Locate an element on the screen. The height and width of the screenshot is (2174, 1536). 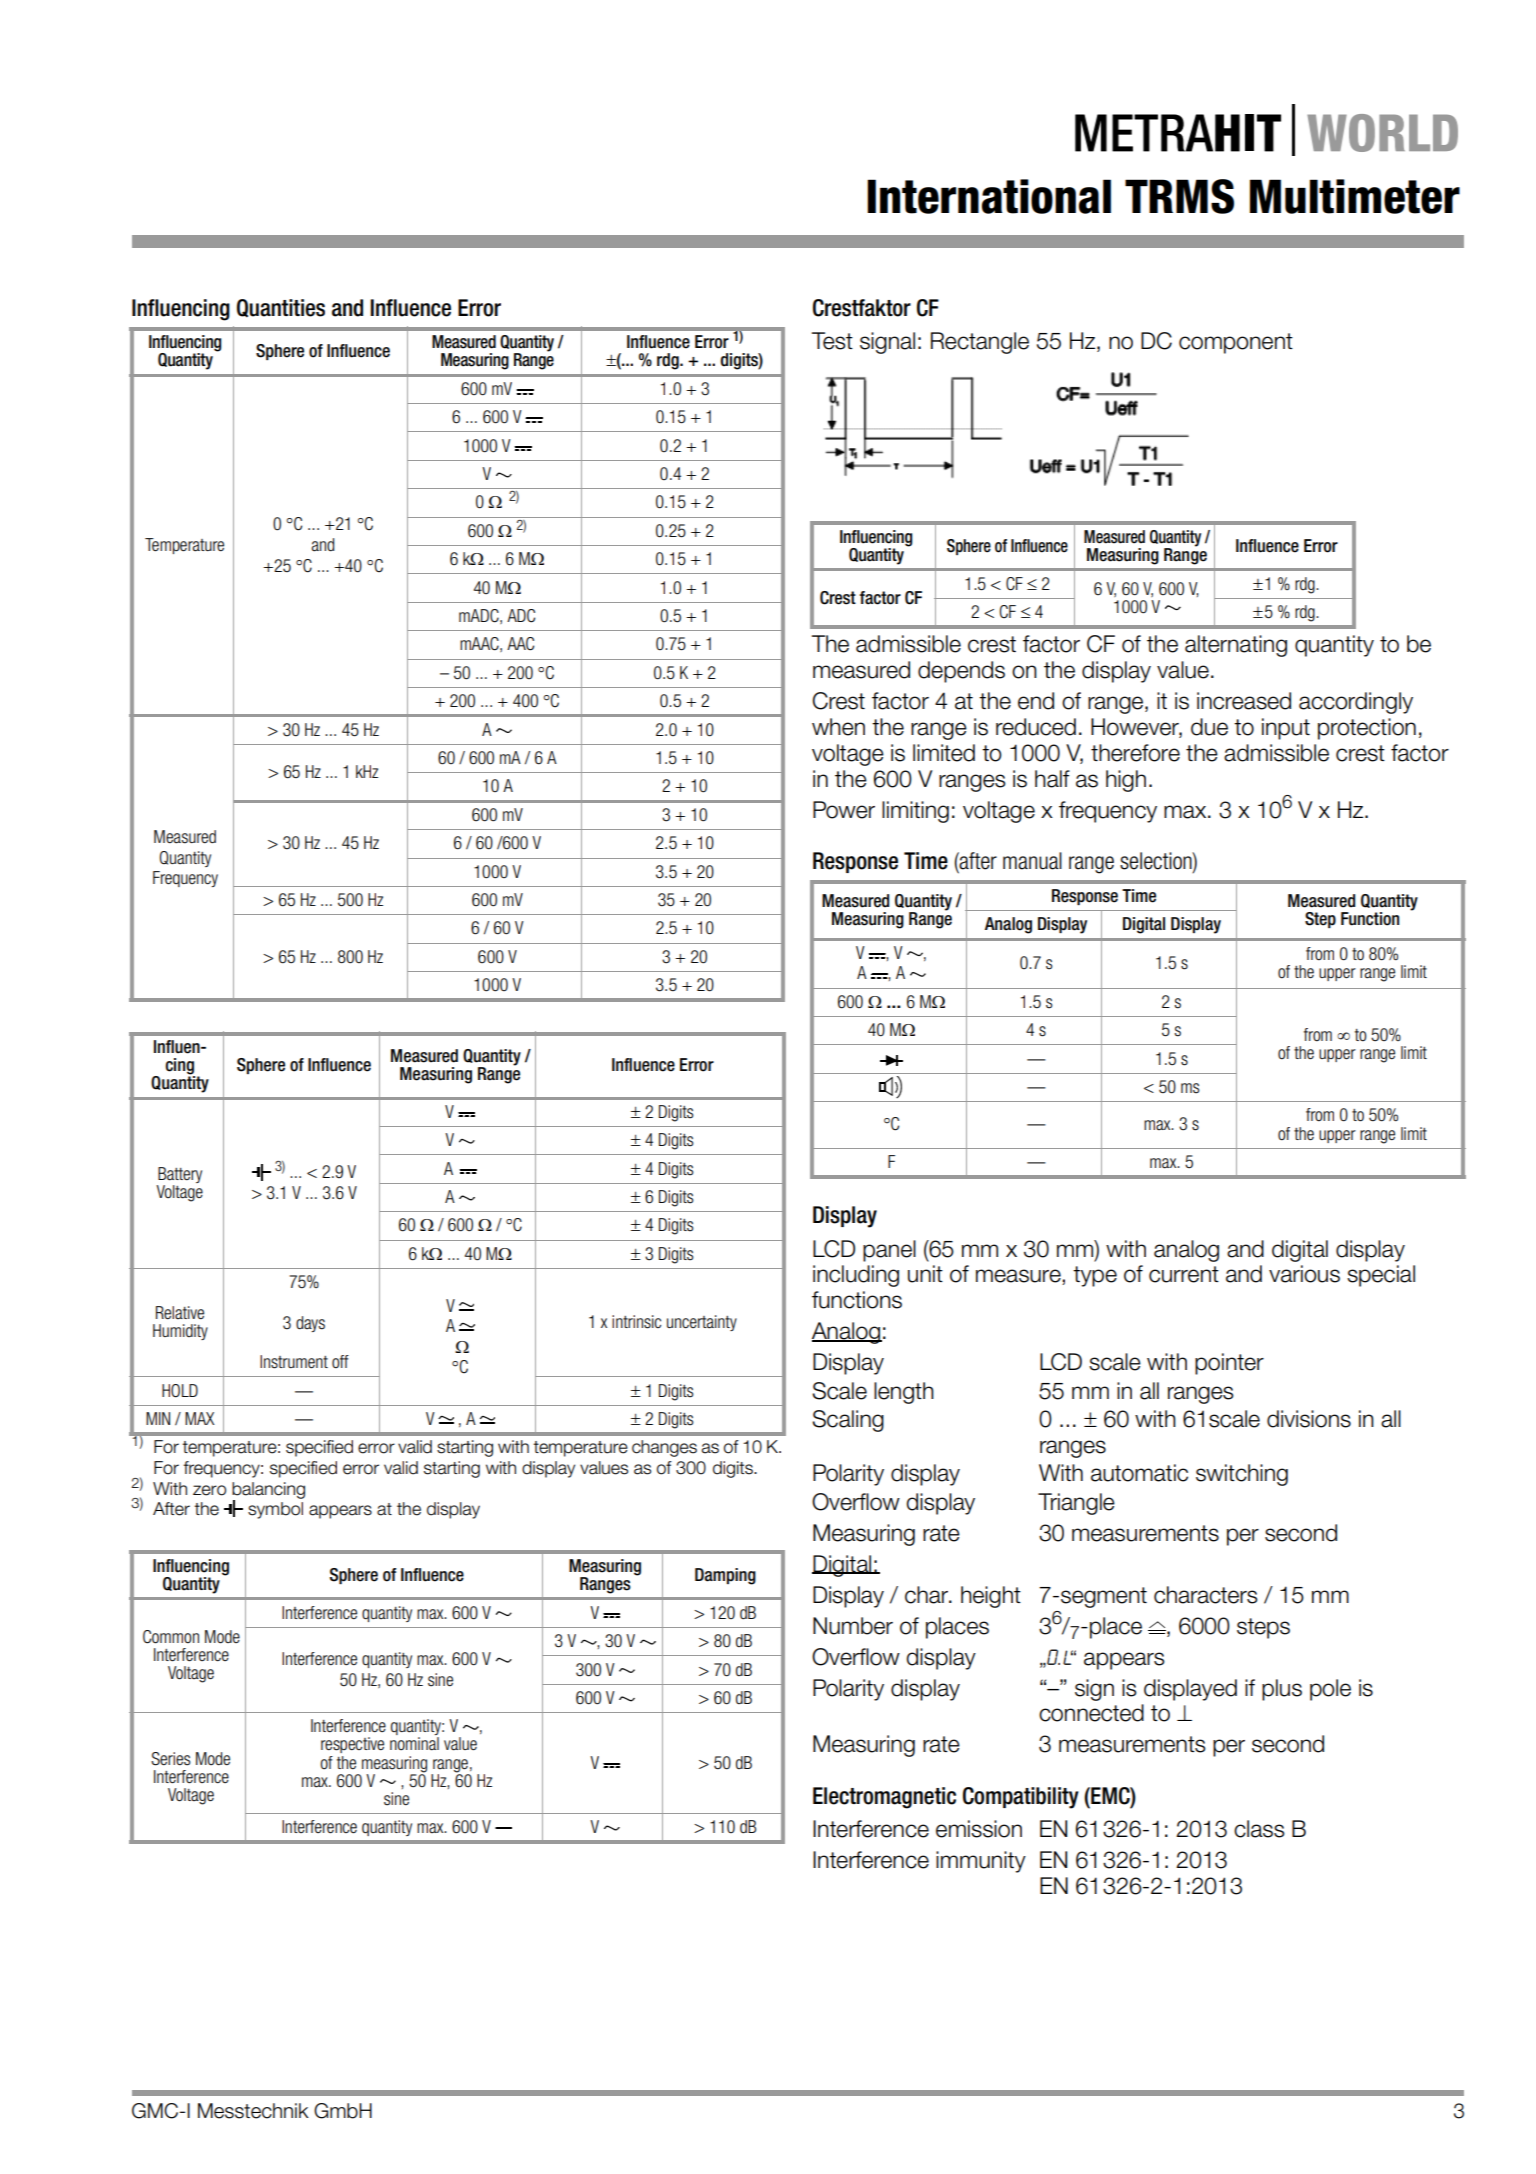
Power is located at coordinates (844, 810).
